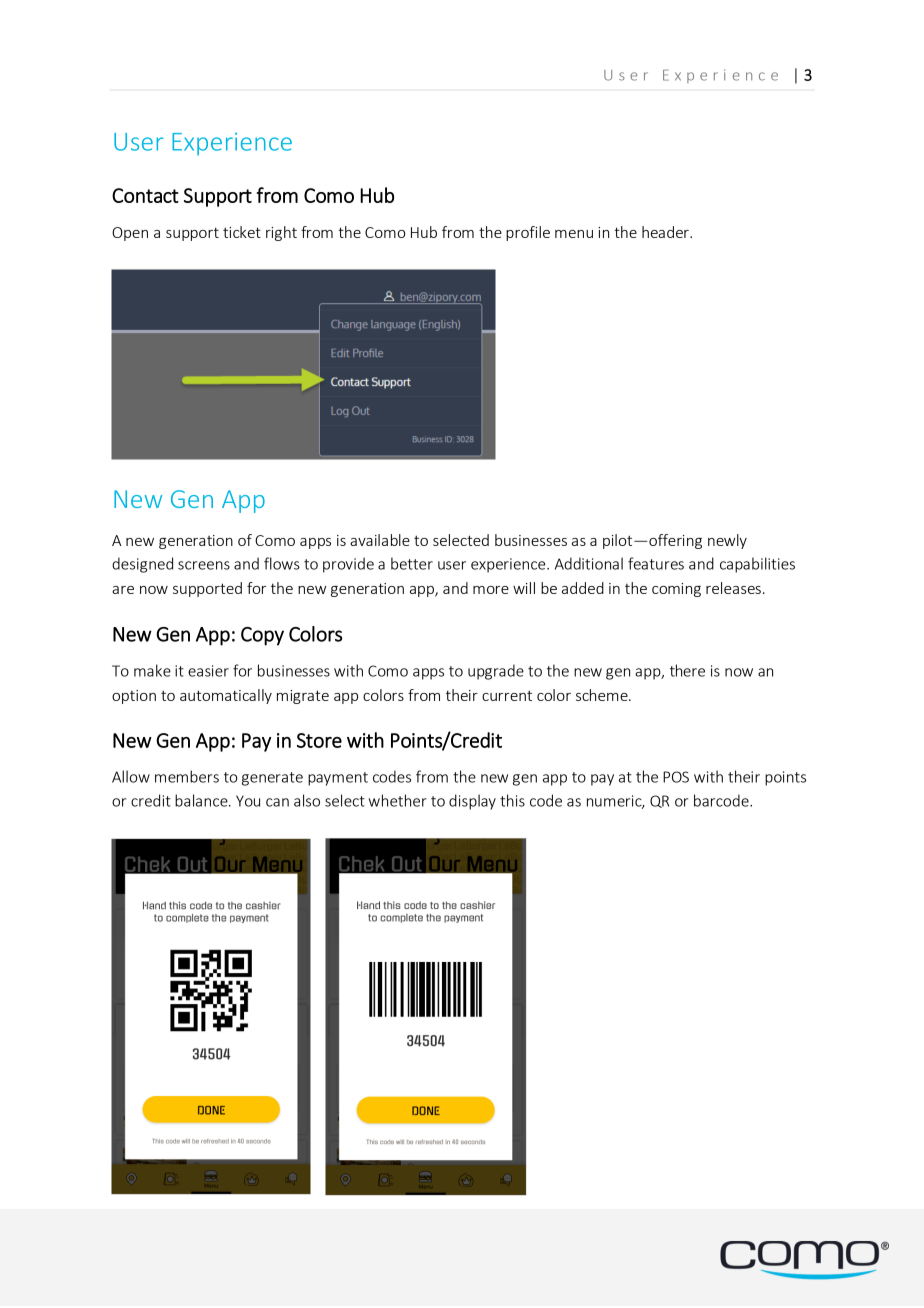  What do you see at coordinates (727, 541) in the image?
I see `newly` at bounding box center [727, 541].
